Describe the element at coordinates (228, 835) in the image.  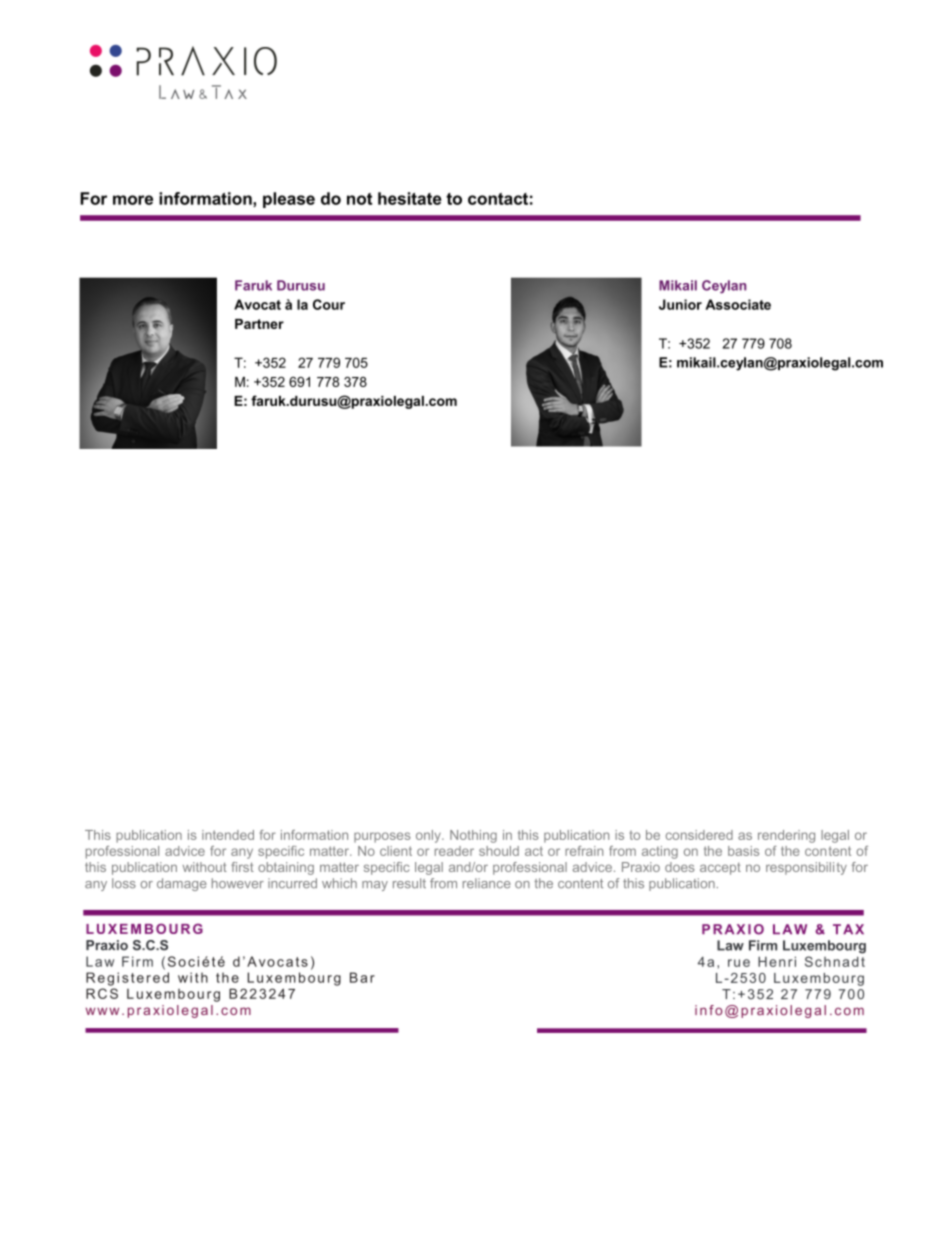
I see `intended` at that location.
